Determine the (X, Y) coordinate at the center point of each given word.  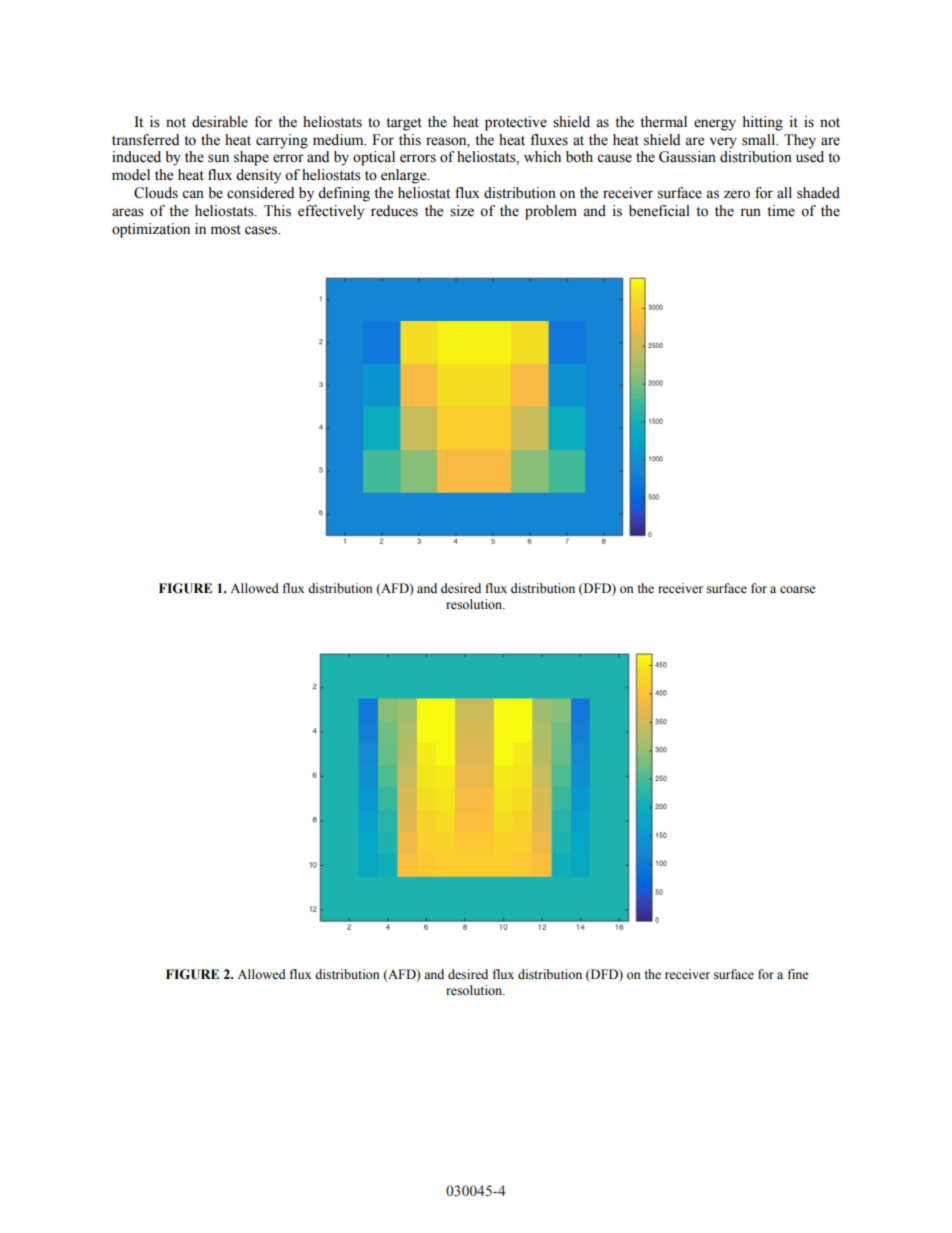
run (750, 212)
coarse (798, 590)
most (226, 230)
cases (262, 230)
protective (516, 123)
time (781, 211)
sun (218, 158)
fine (798, 974)
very (723, 143)
